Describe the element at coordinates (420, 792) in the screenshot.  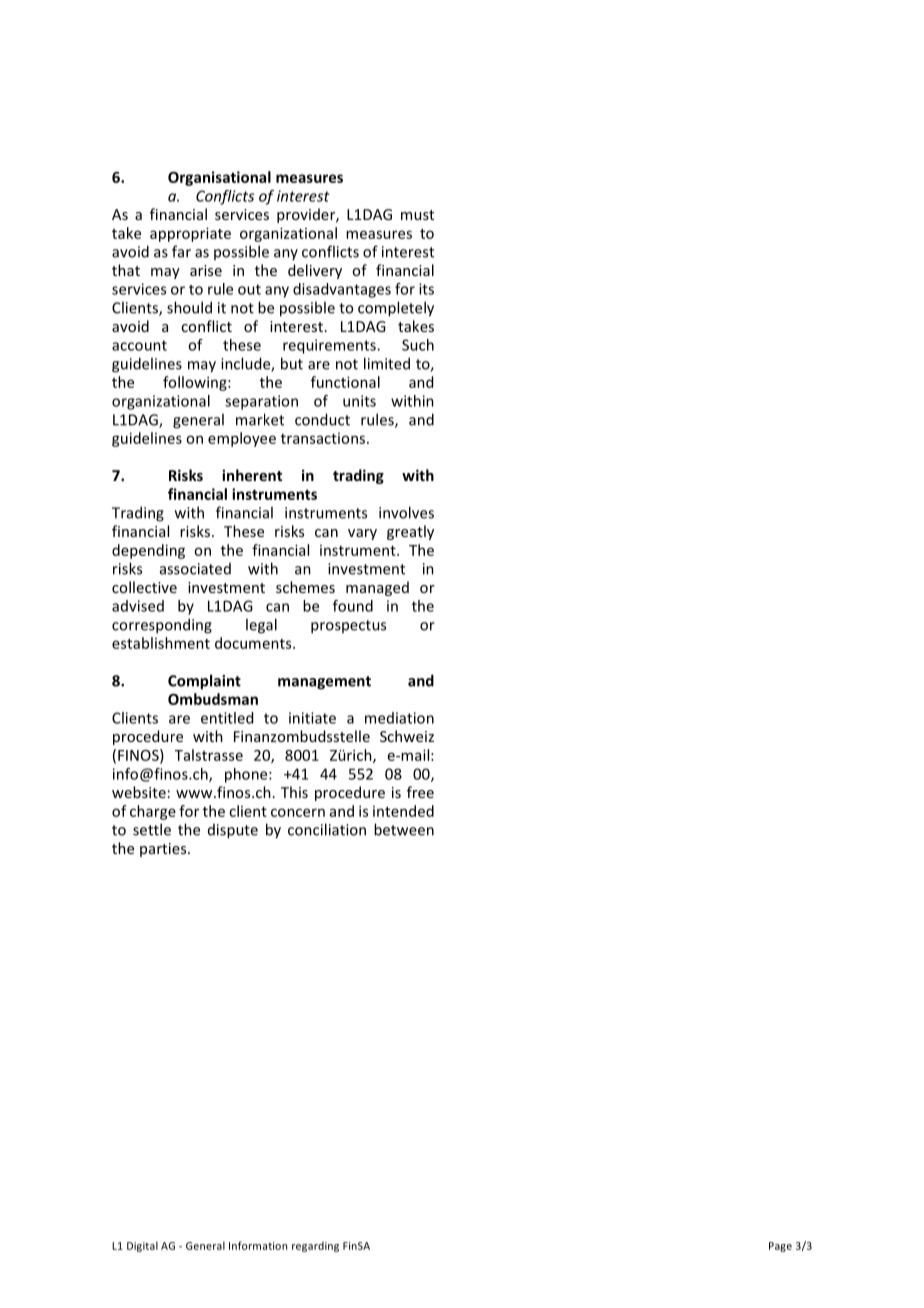
I see `free` at that location.
